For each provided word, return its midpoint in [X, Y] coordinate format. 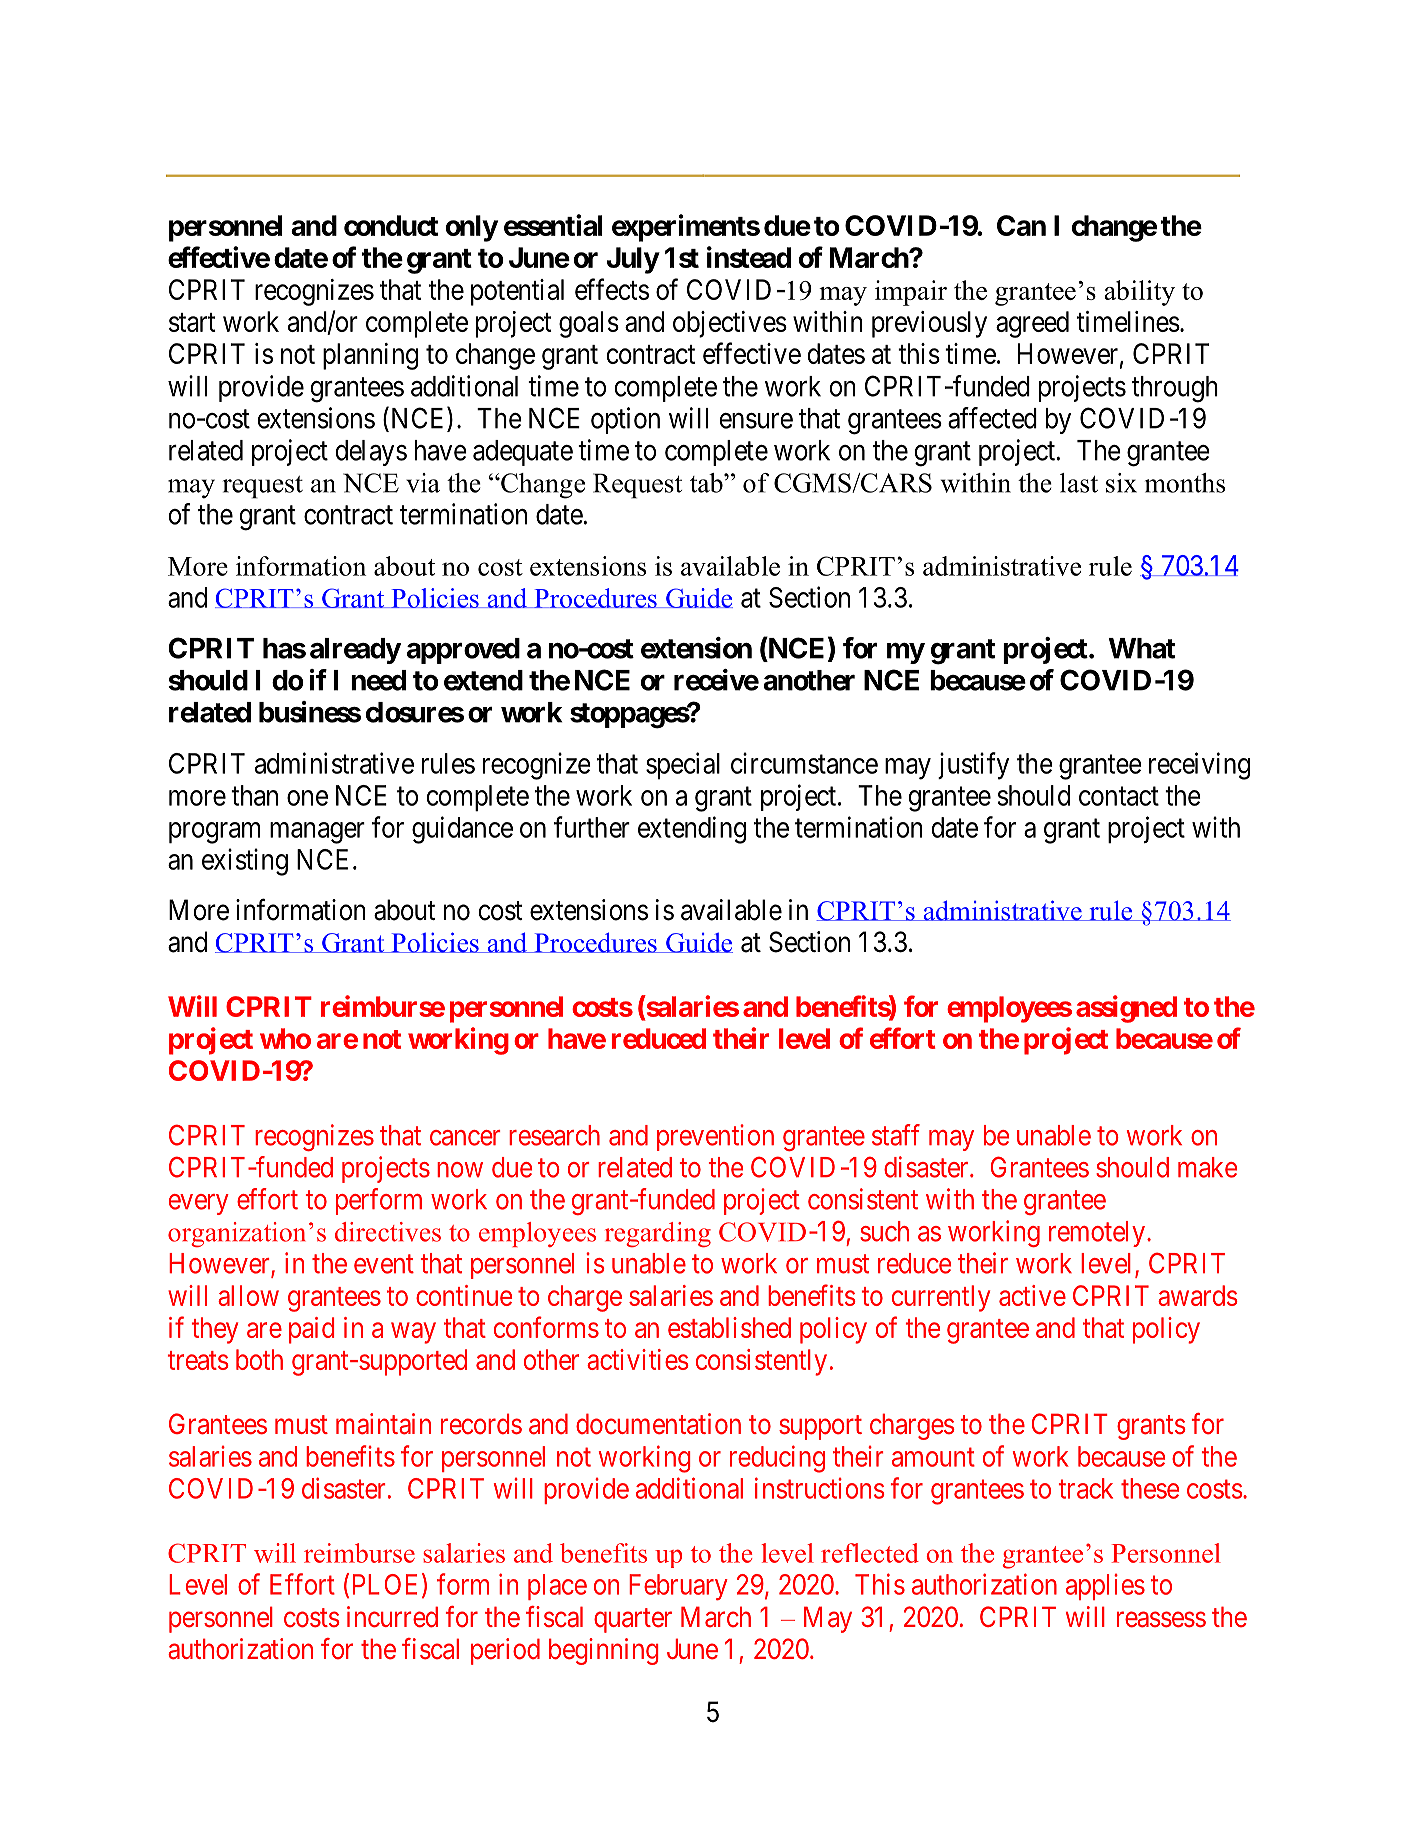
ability [1139, 293]
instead [749, 257]
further [592, 827]
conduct [391, 225]
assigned [1126, 1009]
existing [245, 862]
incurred [392, 1617]
